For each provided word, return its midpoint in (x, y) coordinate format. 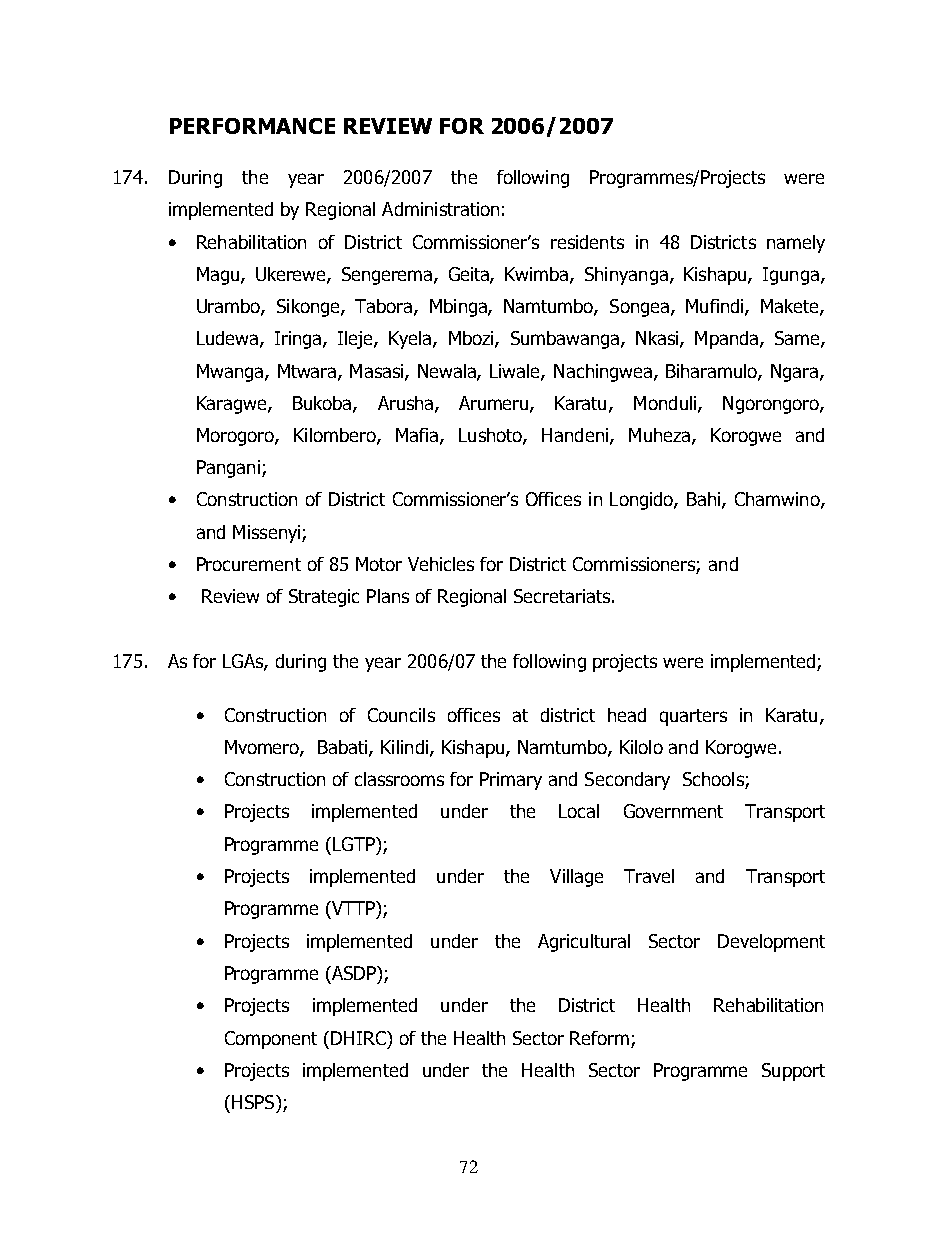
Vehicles (441, 564)
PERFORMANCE (252, 126)
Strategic (324, 598)
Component (271, 1040)
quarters (693, 717)
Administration (440, 209)
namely (796, 244)
